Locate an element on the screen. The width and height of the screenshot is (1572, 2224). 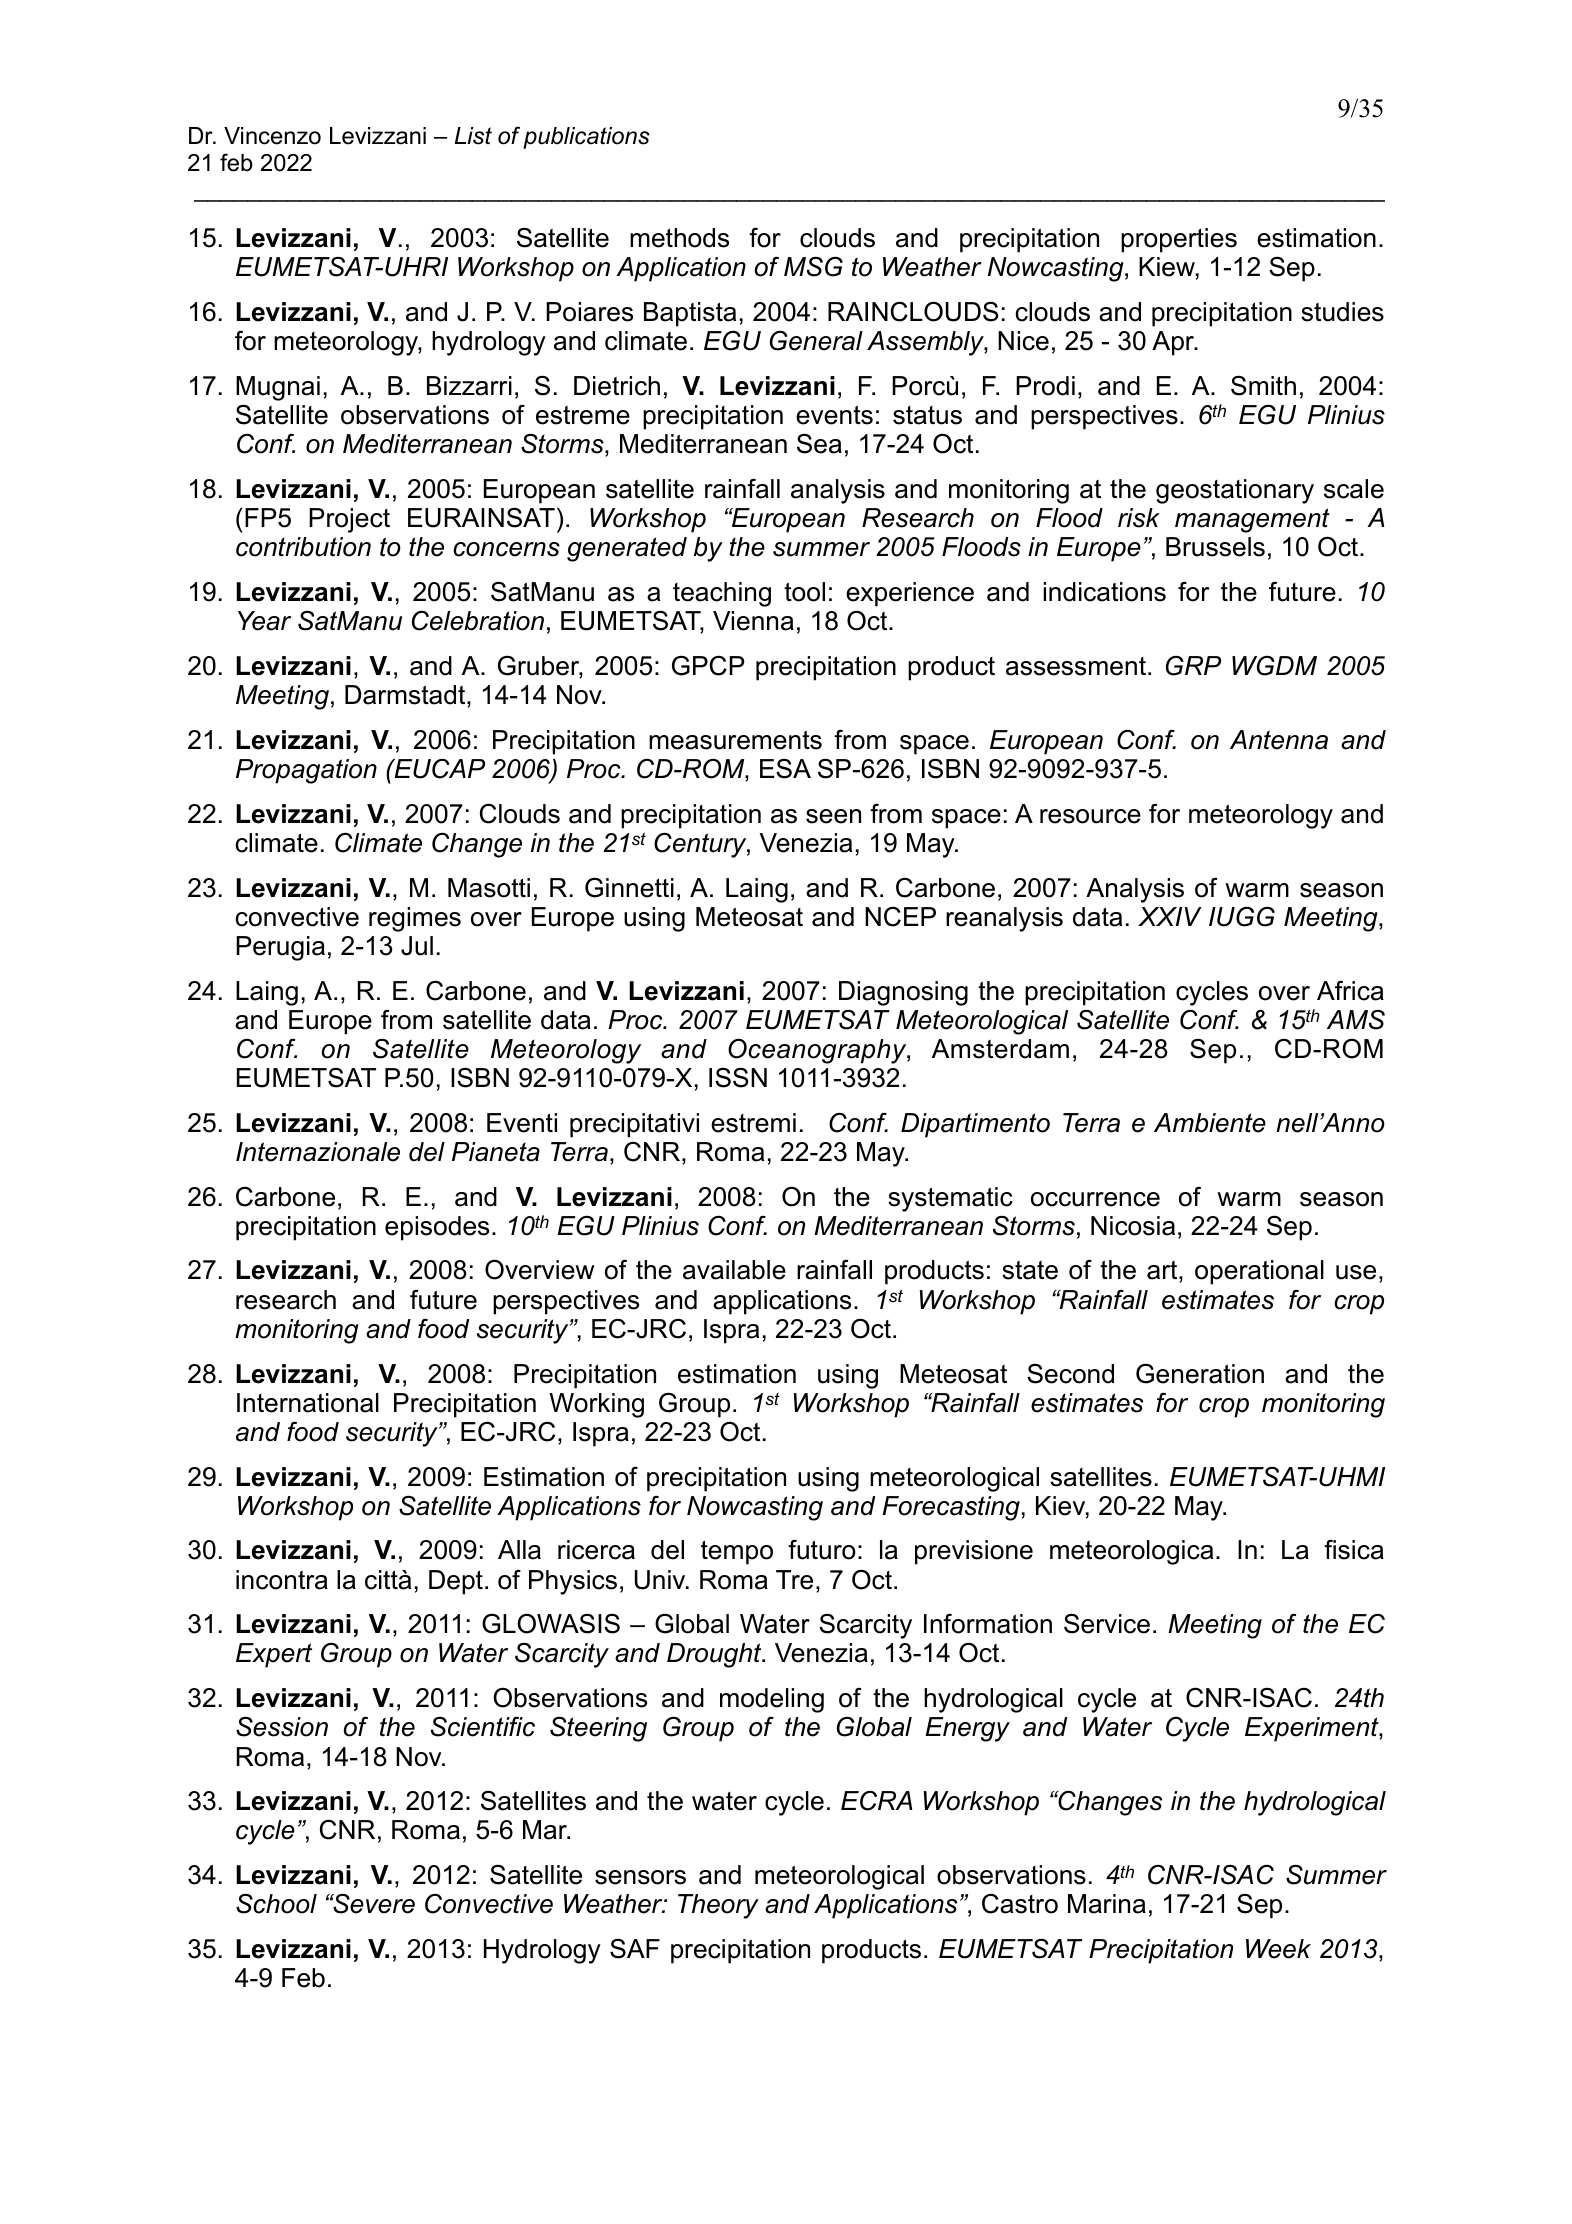
Theory is located at coordinates (718, 1906).
